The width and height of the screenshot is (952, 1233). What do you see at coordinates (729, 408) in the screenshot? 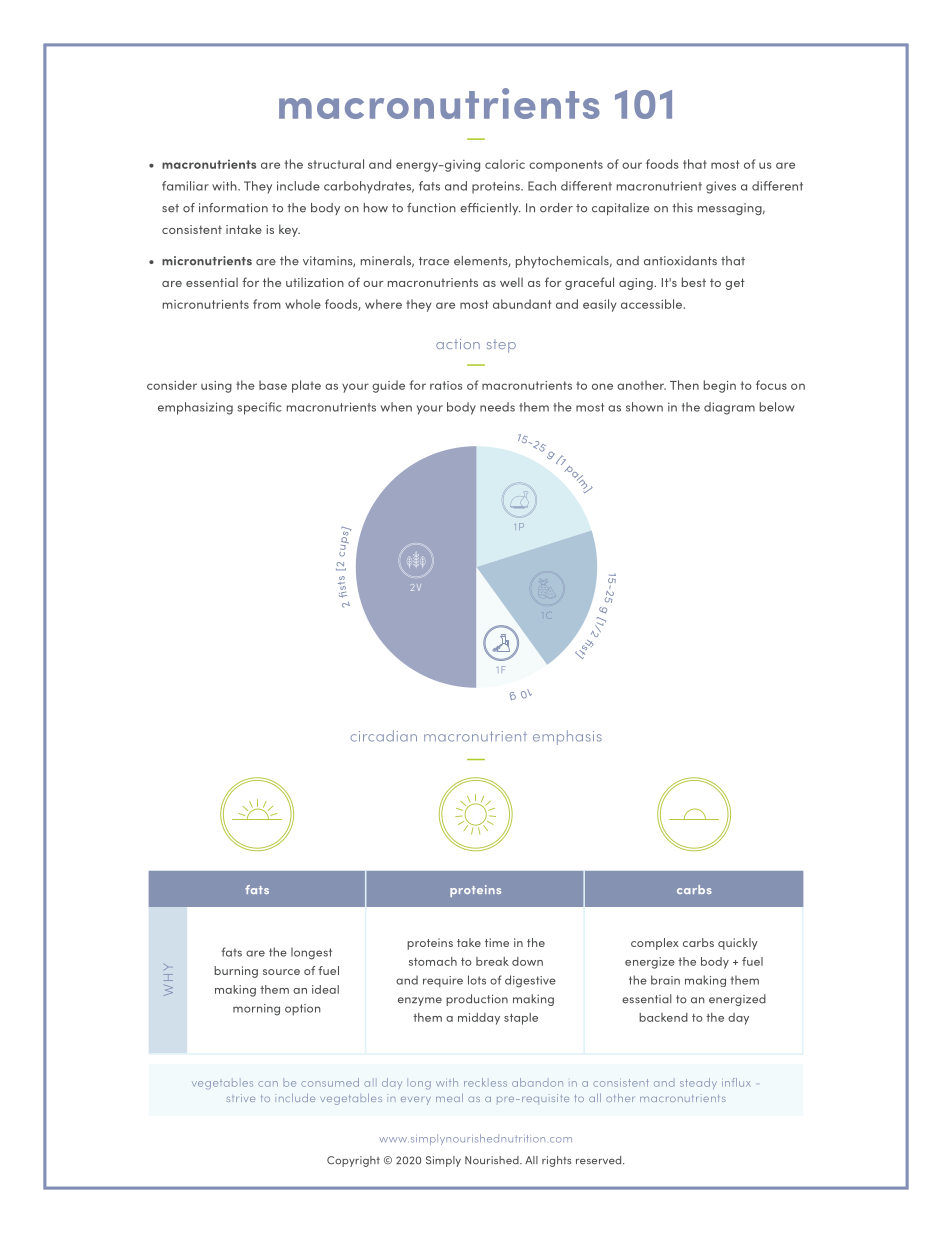
I see `diagram` at bounding box center [729, 408].
